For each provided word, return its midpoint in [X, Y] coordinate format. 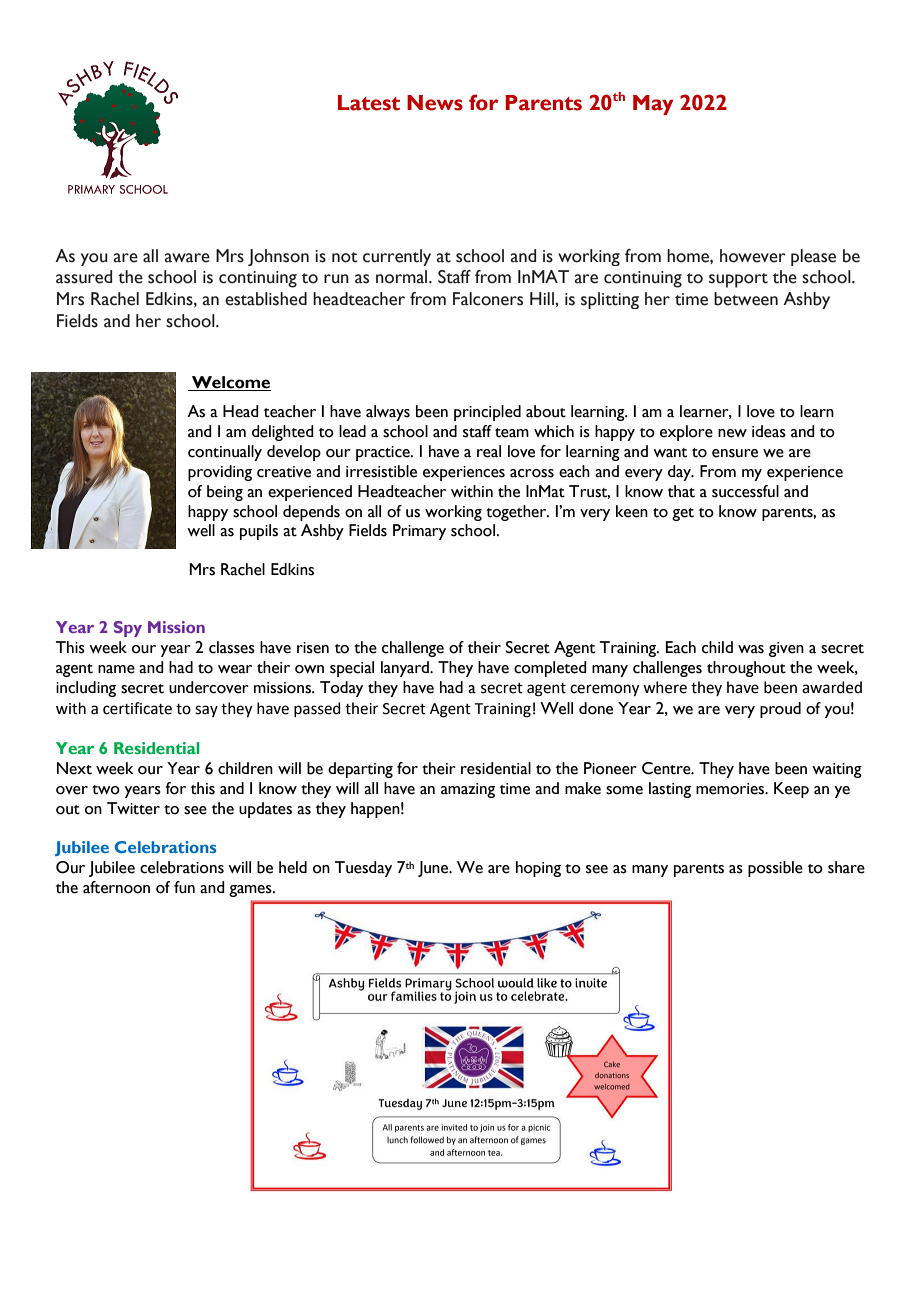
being [225, 493]
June [434, 869]
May [653, 105]
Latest [369, 103]
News [435, 103]
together [517, 513]
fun [184, 887]
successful [745, 491]
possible [775, 869]
